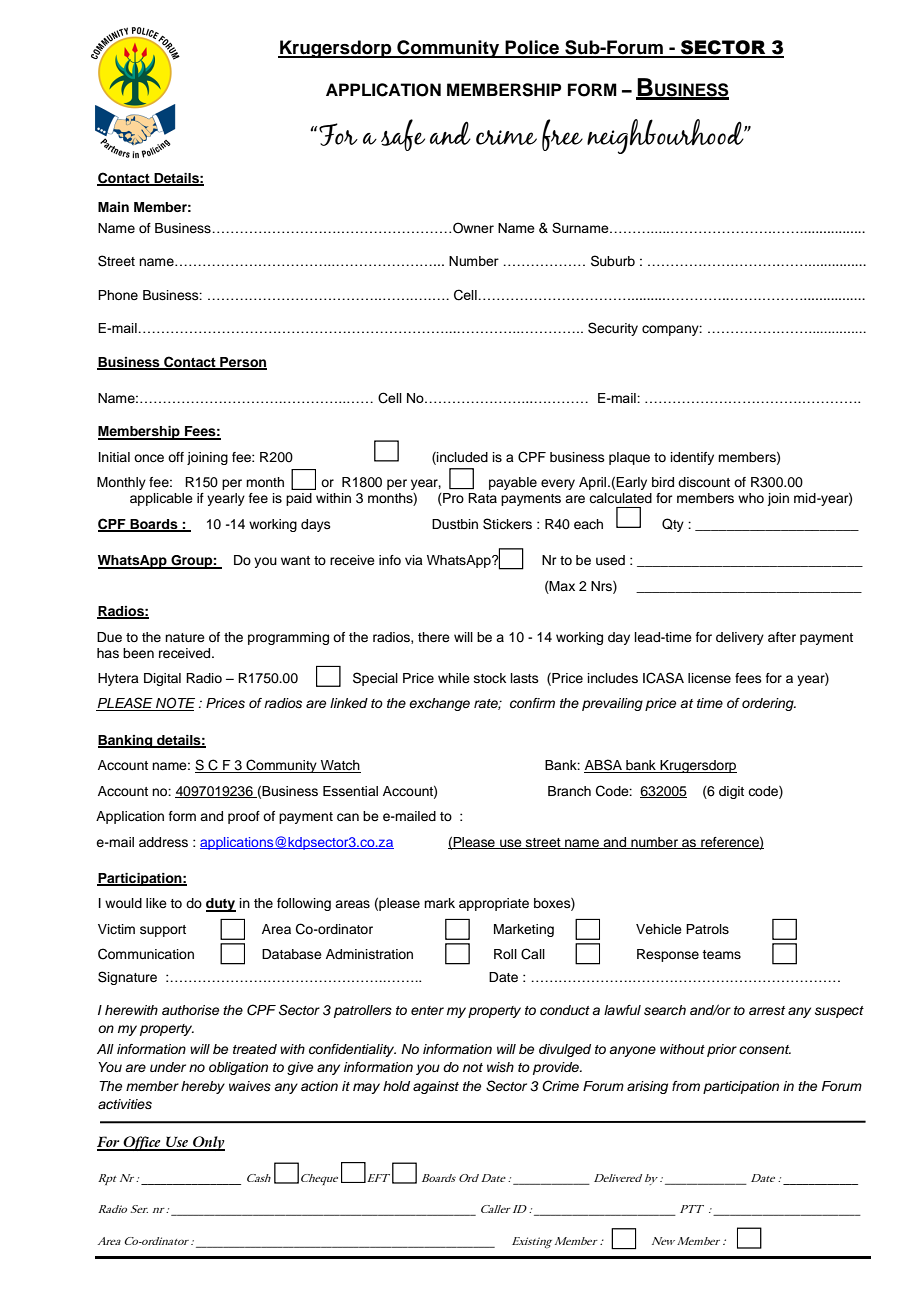 The width and height of the page is (924, 1308). Describe the element at coordinates (740, 638) in the page. I see `delivery` at that location.
